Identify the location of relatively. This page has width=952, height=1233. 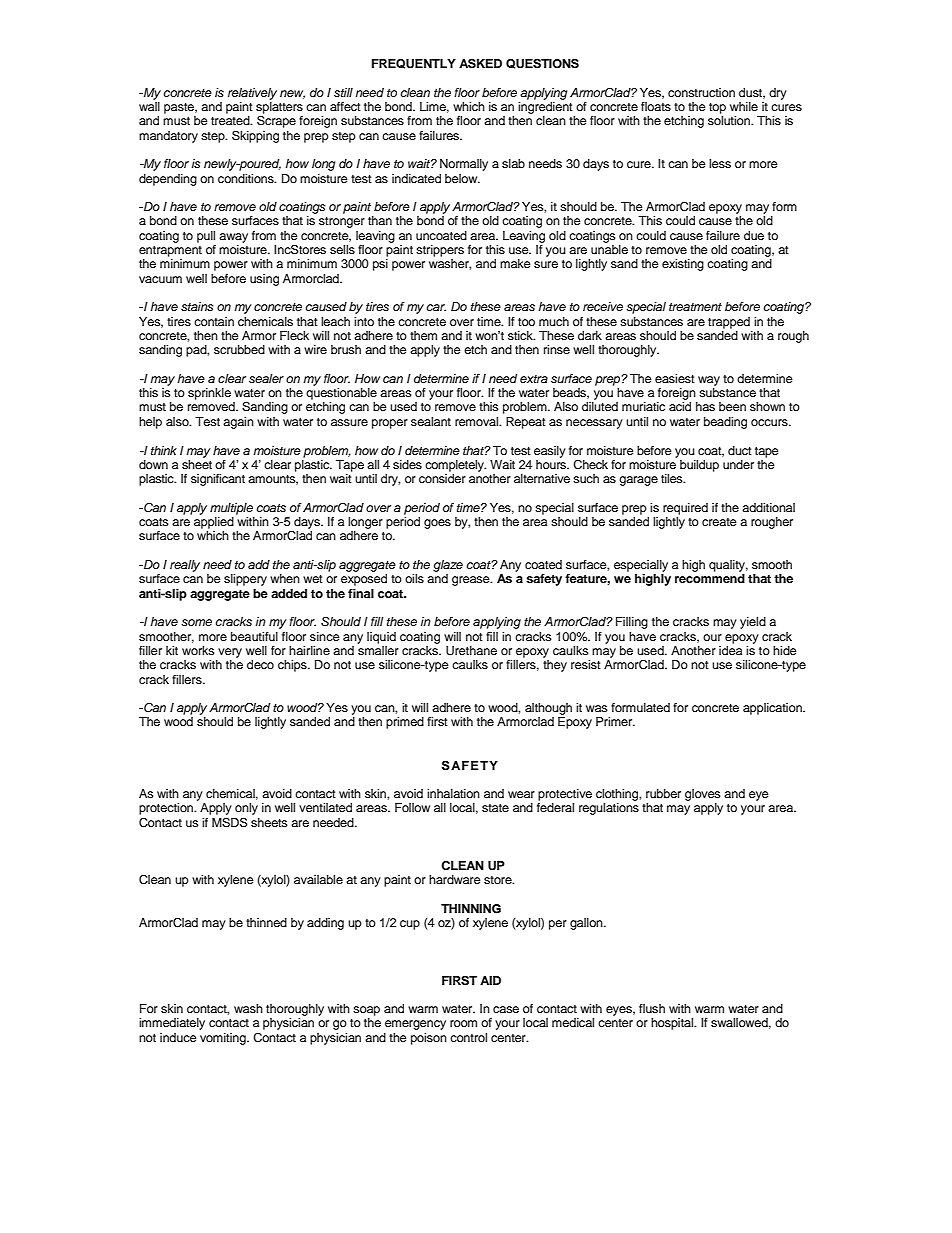
(252, 94).
